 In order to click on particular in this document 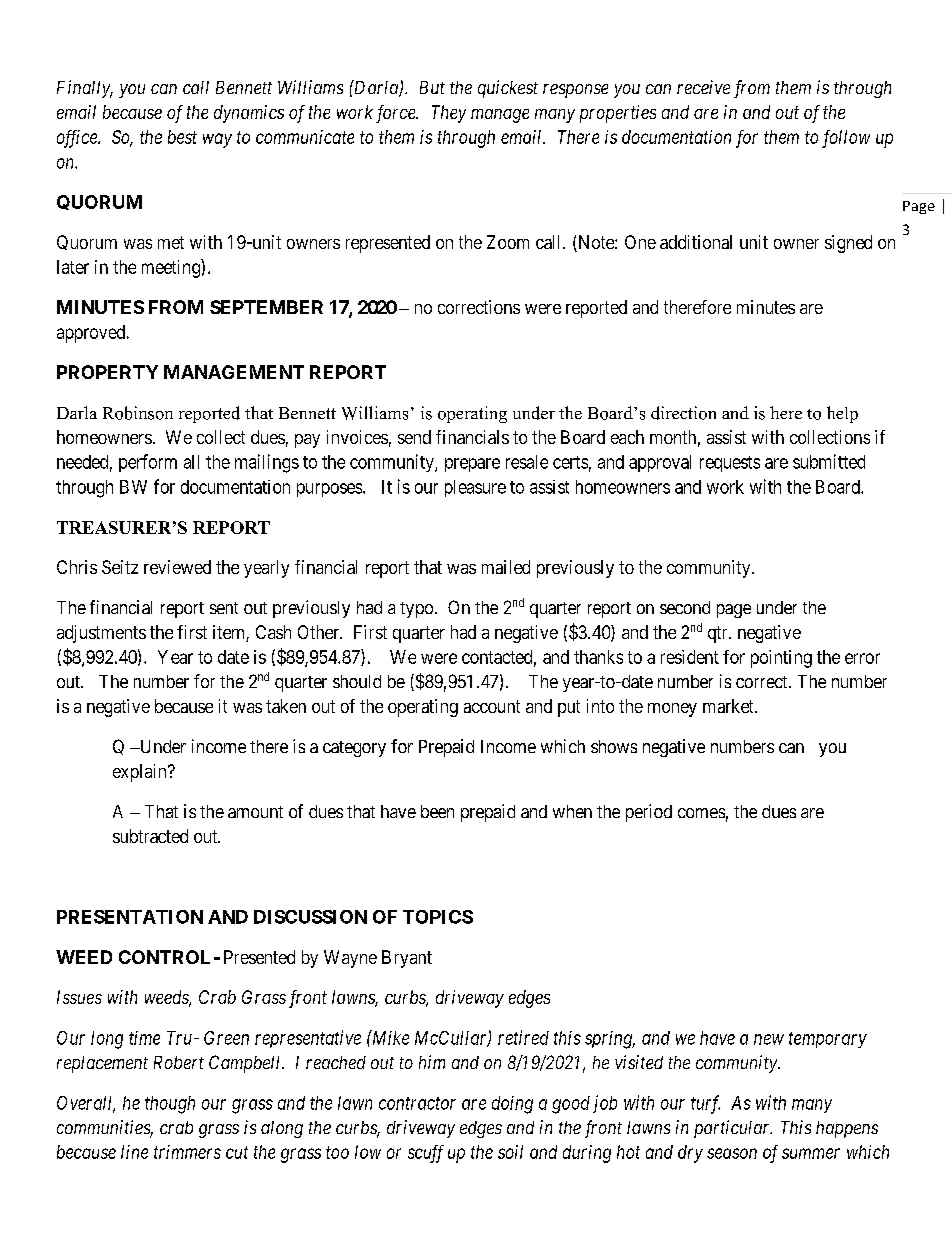, I will do `click(733, 1129)`.
